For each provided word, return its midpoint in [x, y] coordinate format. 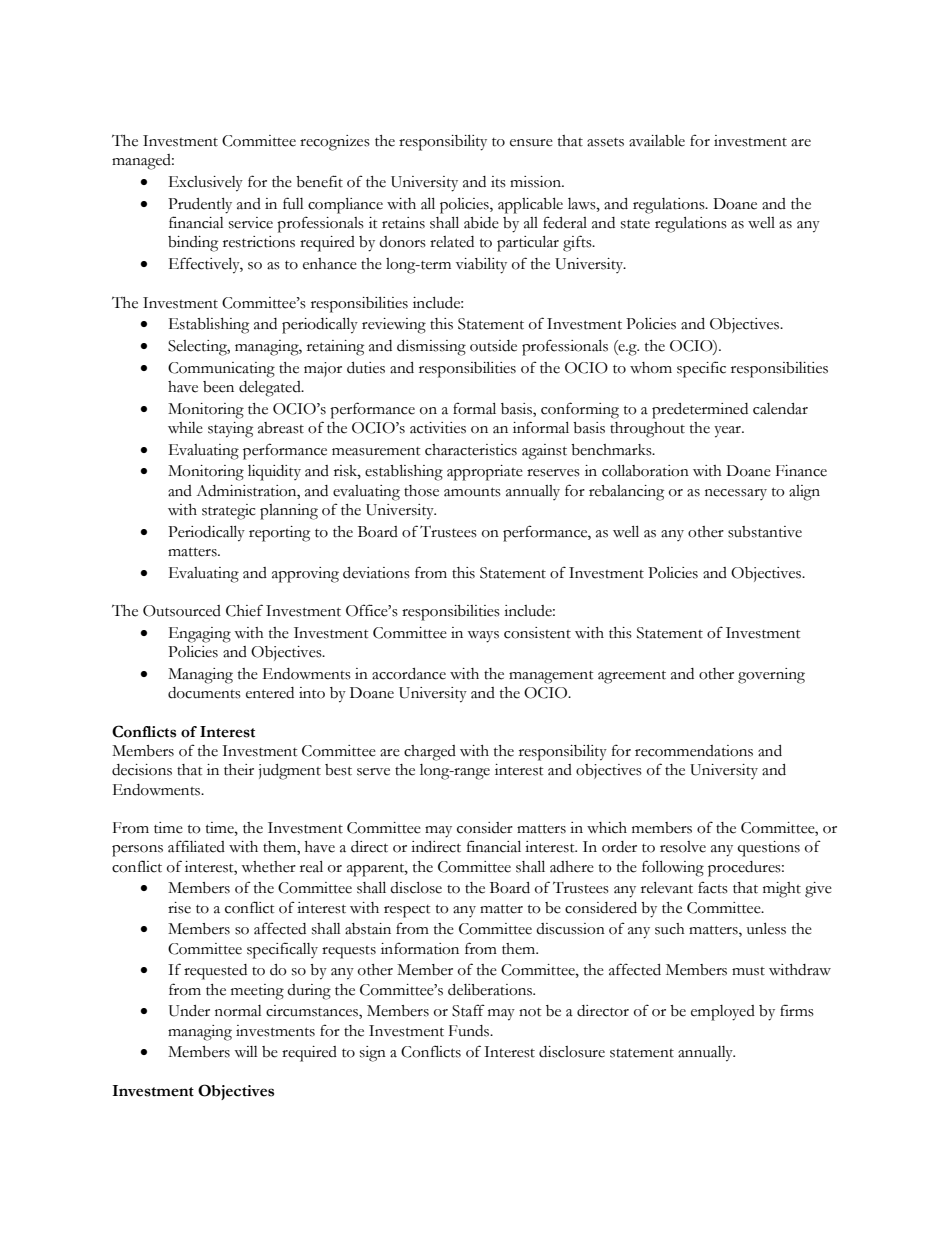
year [728, 432]
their [239, 770]
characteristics [471, 450]
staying [230, 430]
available [657, 141]
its [498, 182]
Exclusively [206, 184]
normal [238, 1011]
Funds [470, 1031]
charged [430, 753]
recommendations [694, 751]
